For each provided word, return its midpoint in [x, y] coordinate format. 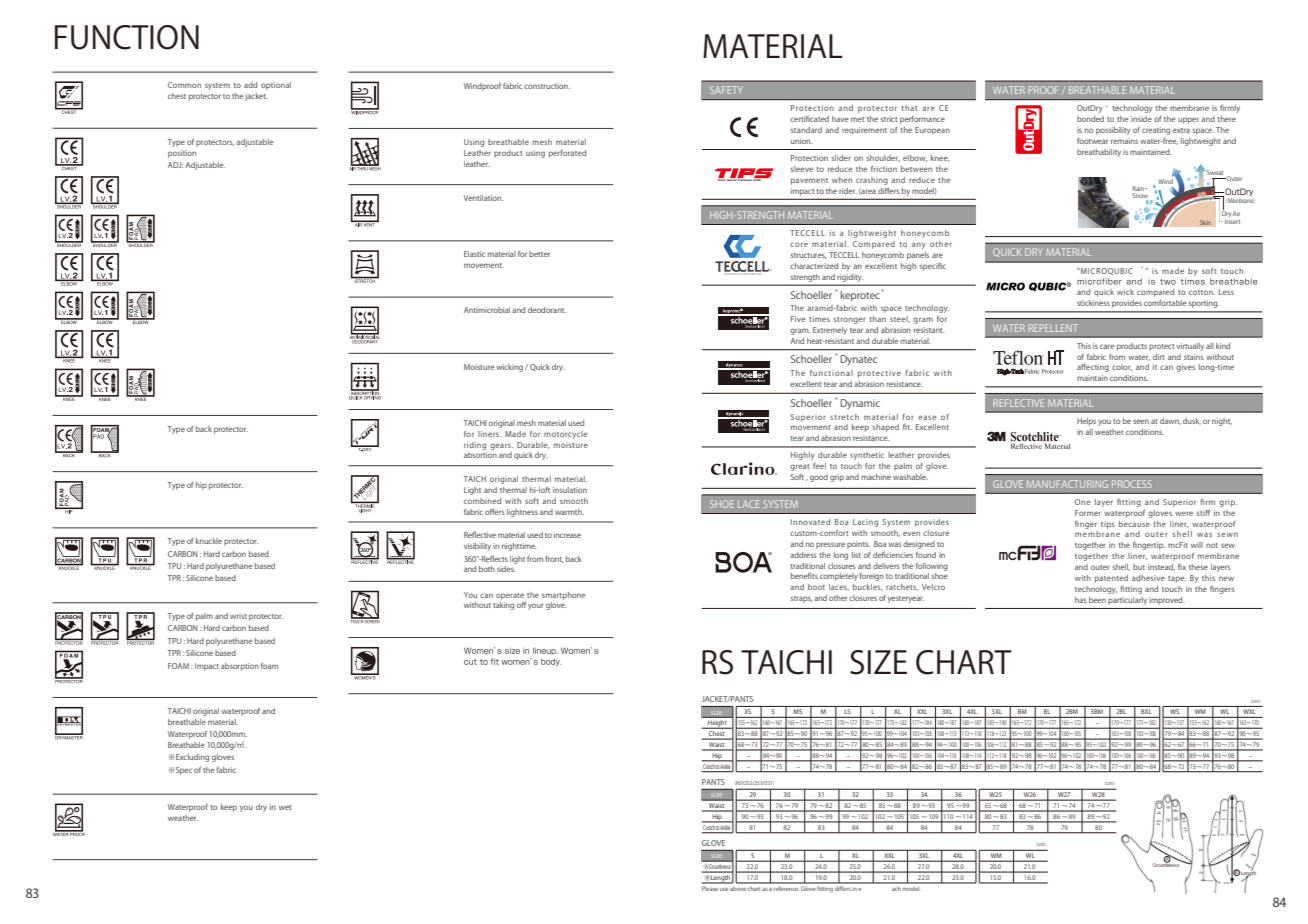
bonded [1090, 119]
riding [475, 446]
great [800, 467]
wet [285, 807]
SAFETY [726, 90]
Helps [1086, 422]
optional [276, 86]
